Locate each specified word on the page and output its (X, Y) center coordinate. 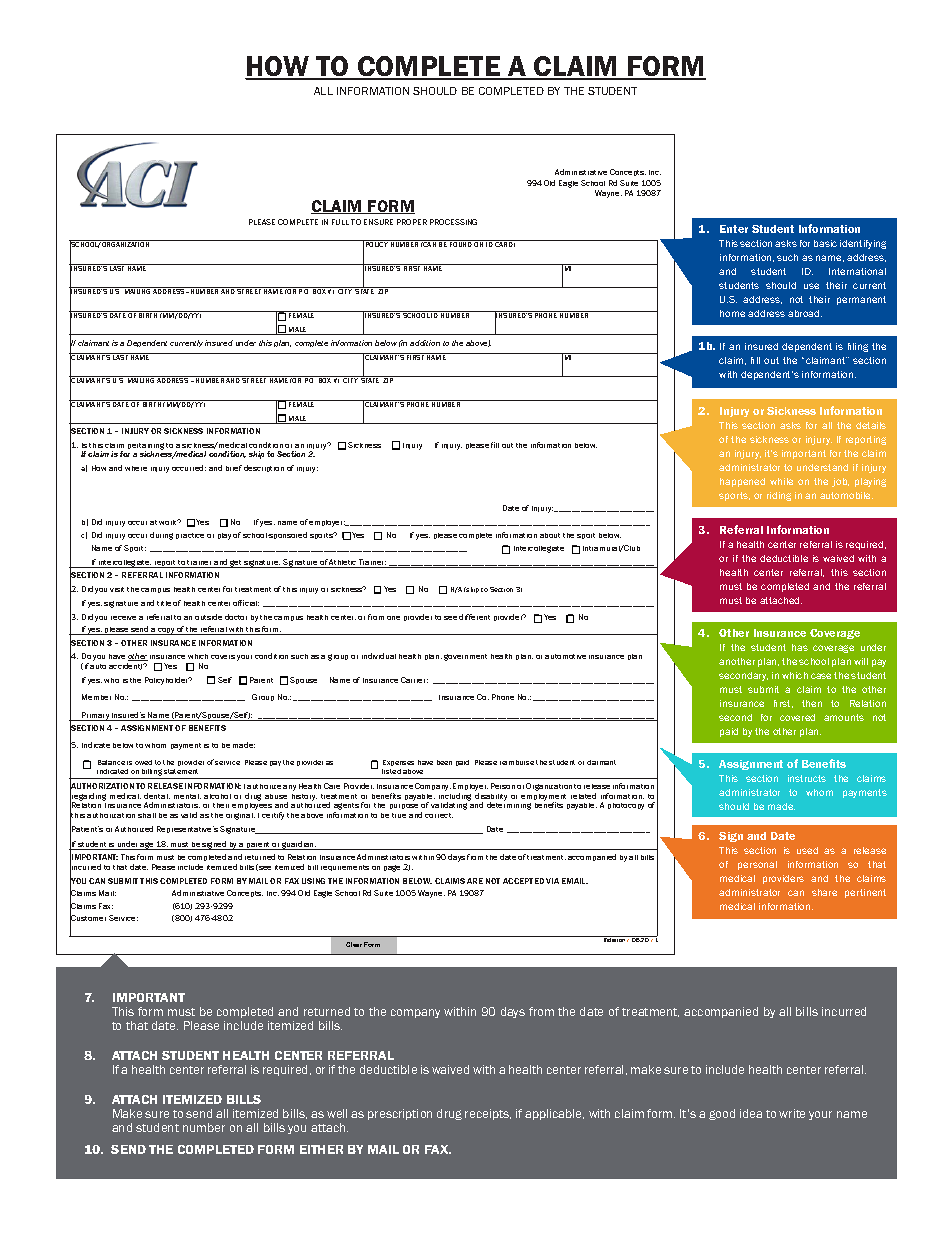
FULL (340, 222)
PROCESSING (453, 222)
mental (187, 796)
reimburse (517, 762)
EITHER (321, 1149)
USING (313, 881)
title (164, 603)
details (871, 425)
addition (425, 343)
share (824, 892)
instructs (807, 778)
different (474, 617)
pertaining (146, 447)
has (800, 647)
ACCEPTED (523, 881)
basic (825, 243)
